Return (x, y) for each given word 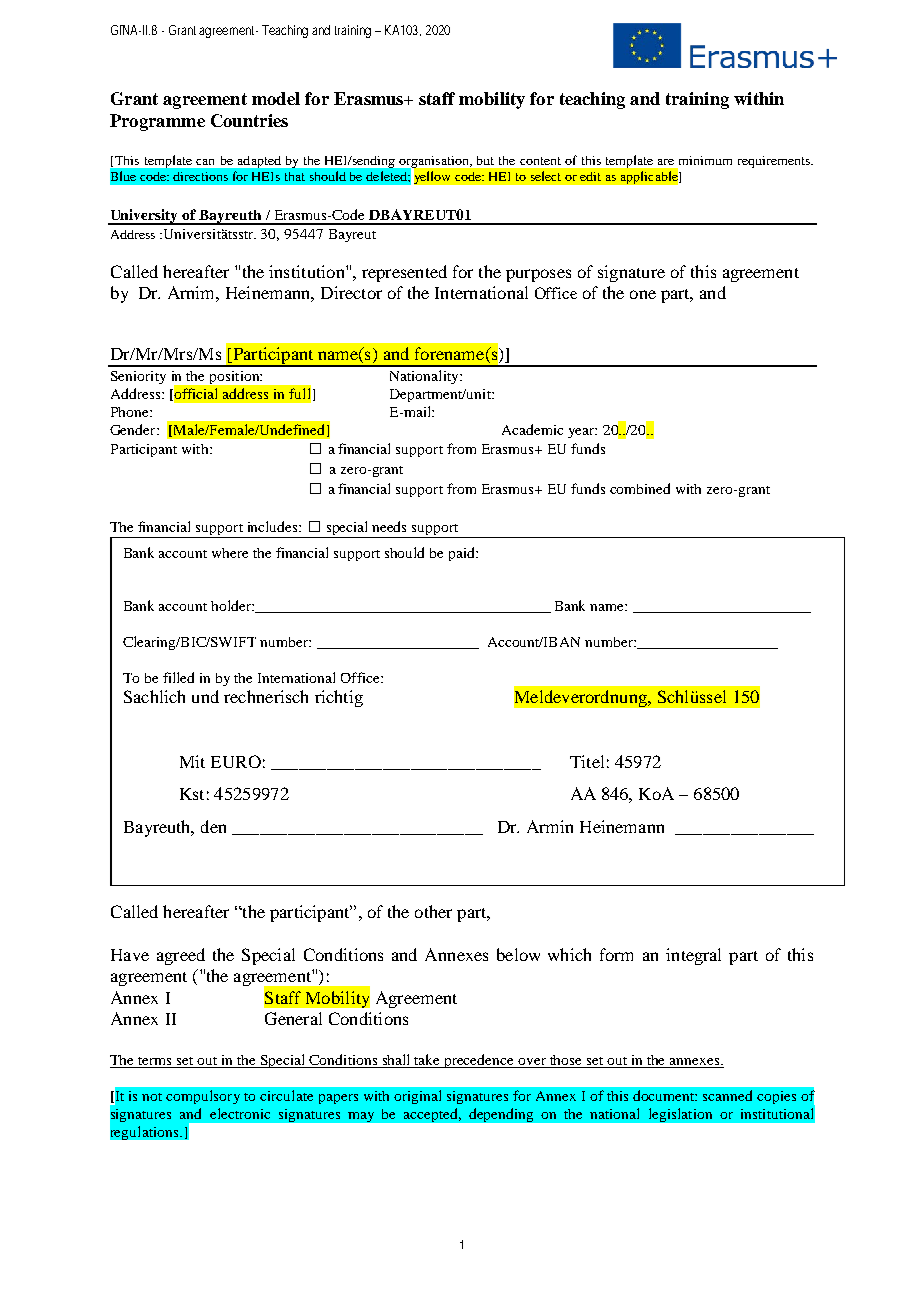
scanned (727, 1095)
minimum (705, 160)
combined (640, 488)
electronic (240, 1113)
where (230, 553)
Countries (249, 120)
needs (389, 526)
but (485, 160)
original (417, 1097)
